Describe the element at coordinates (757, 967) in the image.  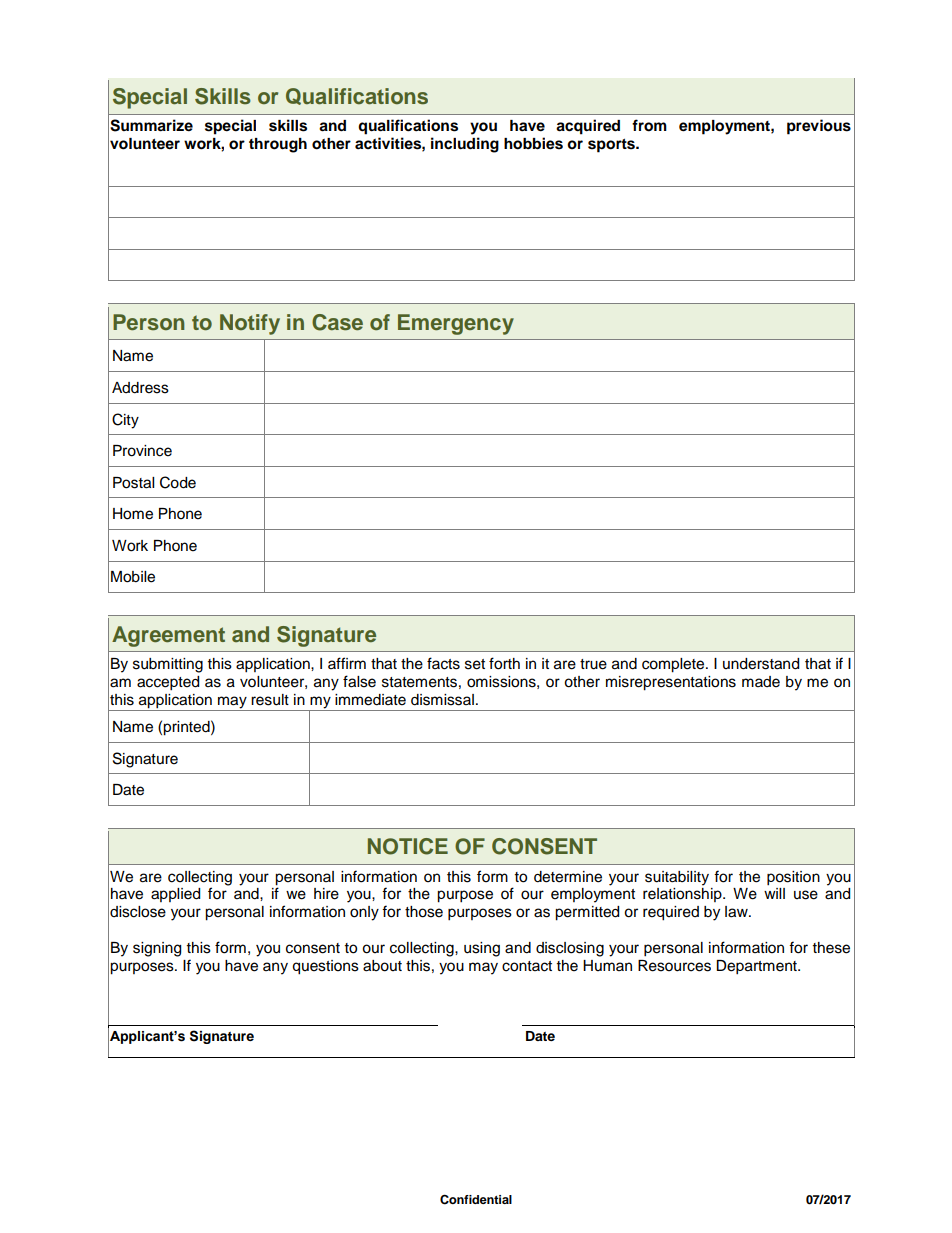
I see `Department` at that location.
